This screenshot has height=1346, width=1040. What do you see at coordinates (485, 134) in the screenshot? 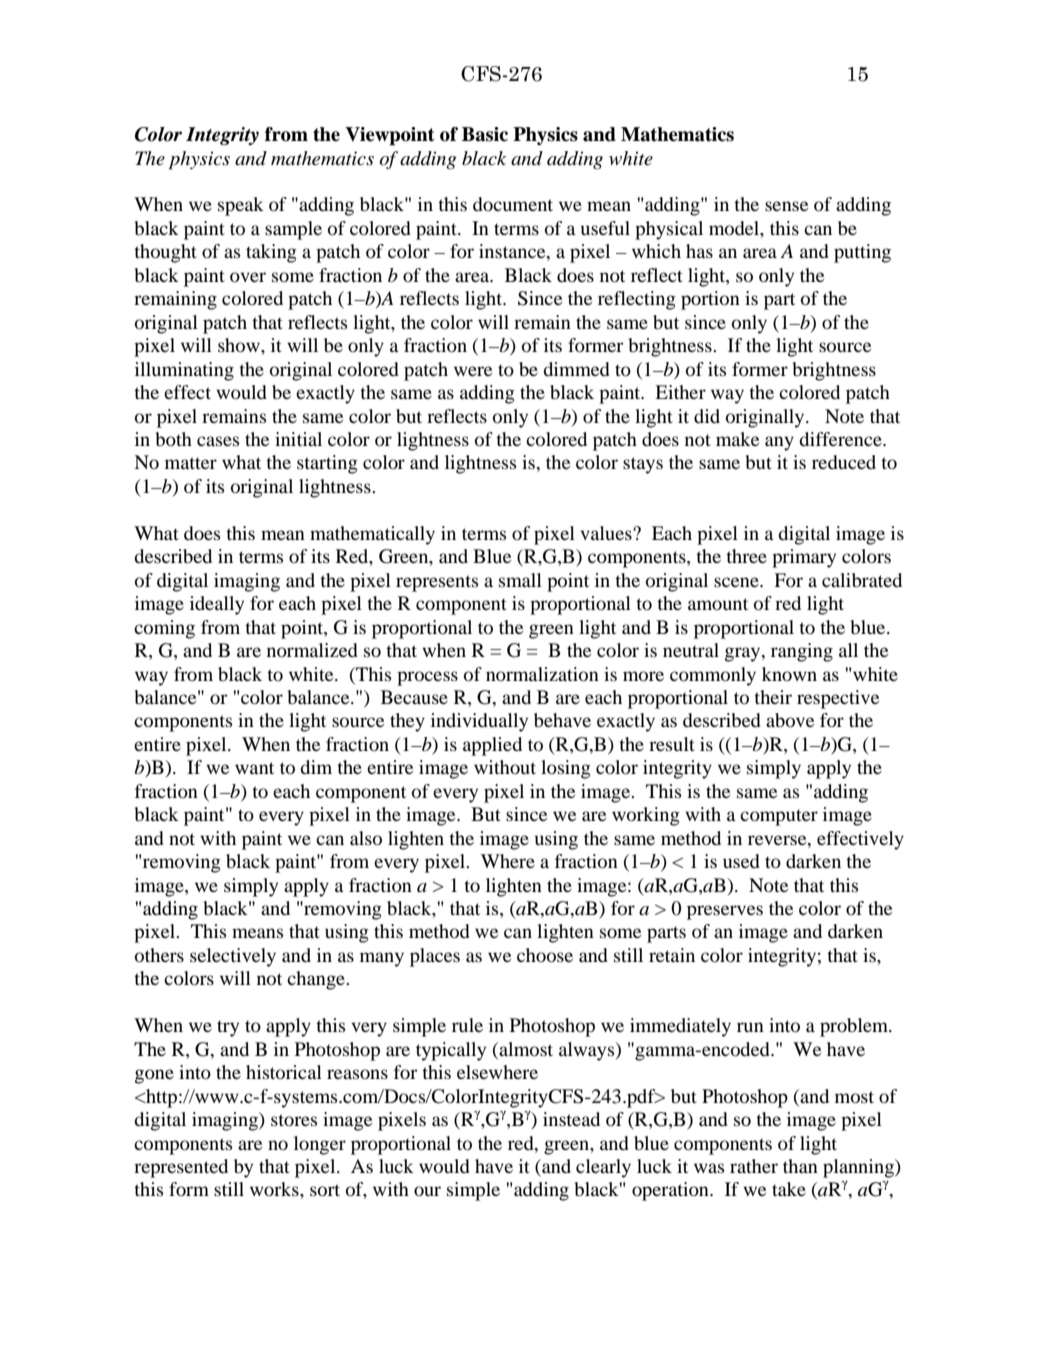
I see `Basic` at bounding box center [485, 134].
